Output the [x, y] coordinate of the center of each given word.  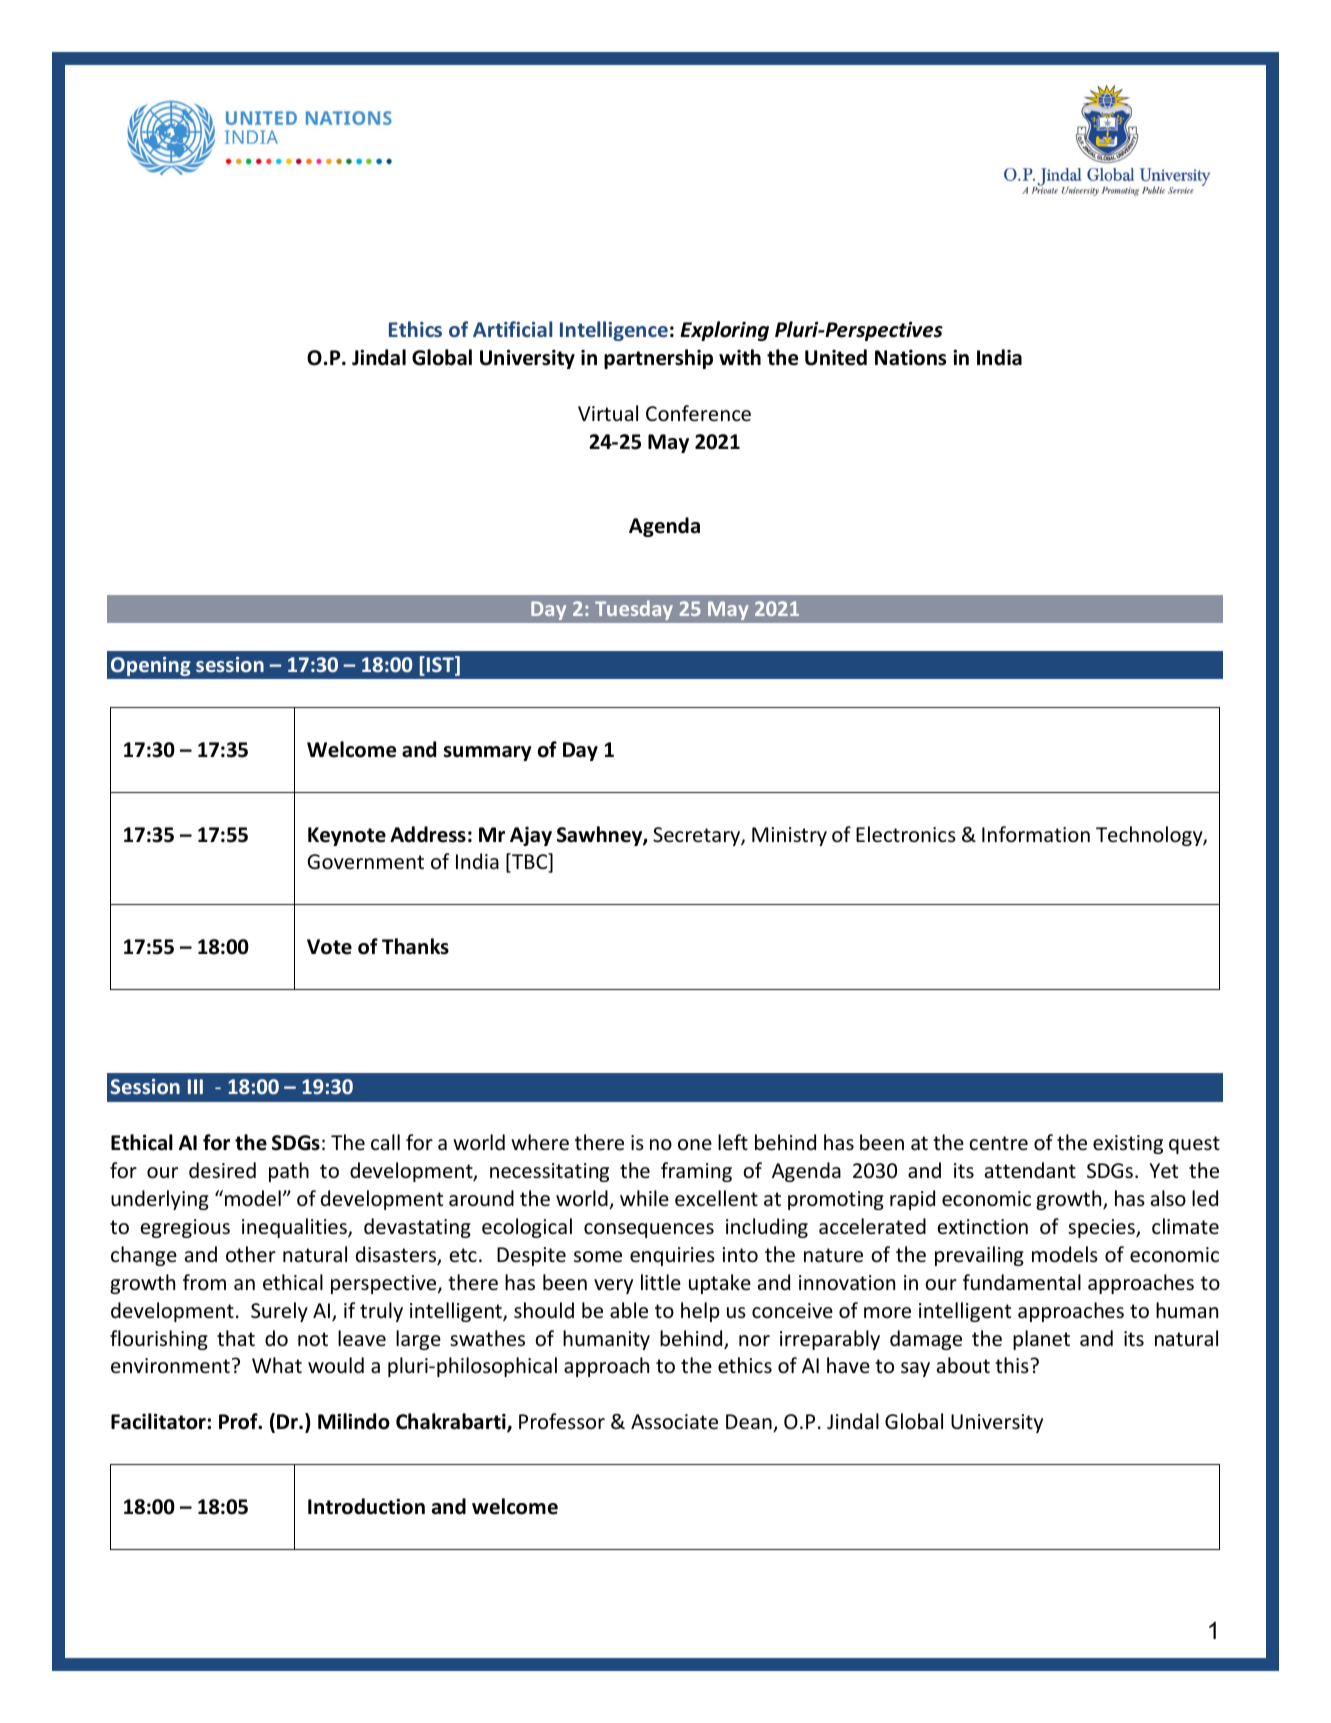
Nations [910, 357]
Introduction [366, 1506]
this [1013, 1365]
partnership [658, 359]
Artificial [512, 329]
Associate [674, 1422]
